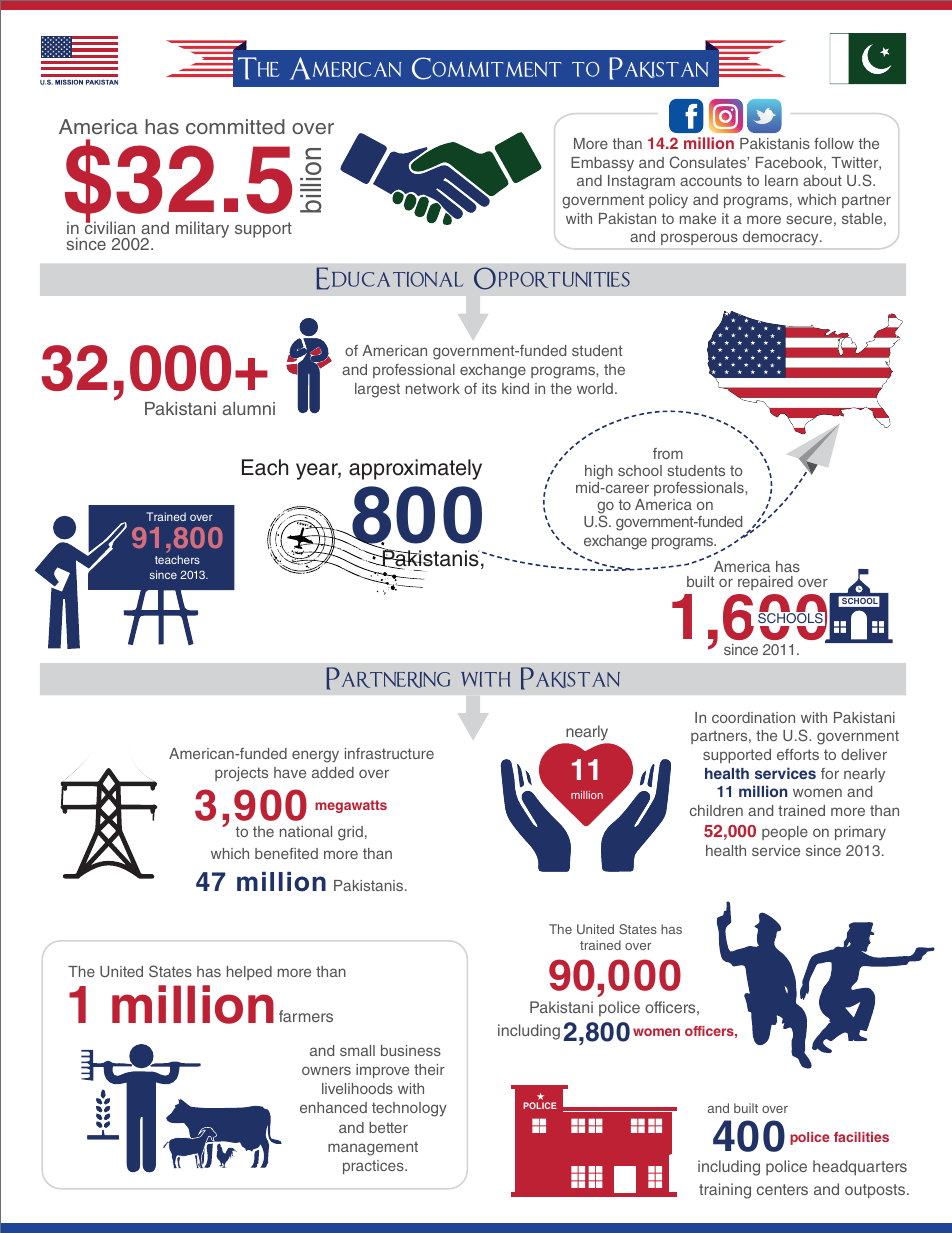 The height and width of the page is (1233, 952). I want to click on approximately, so click(415, 469).
